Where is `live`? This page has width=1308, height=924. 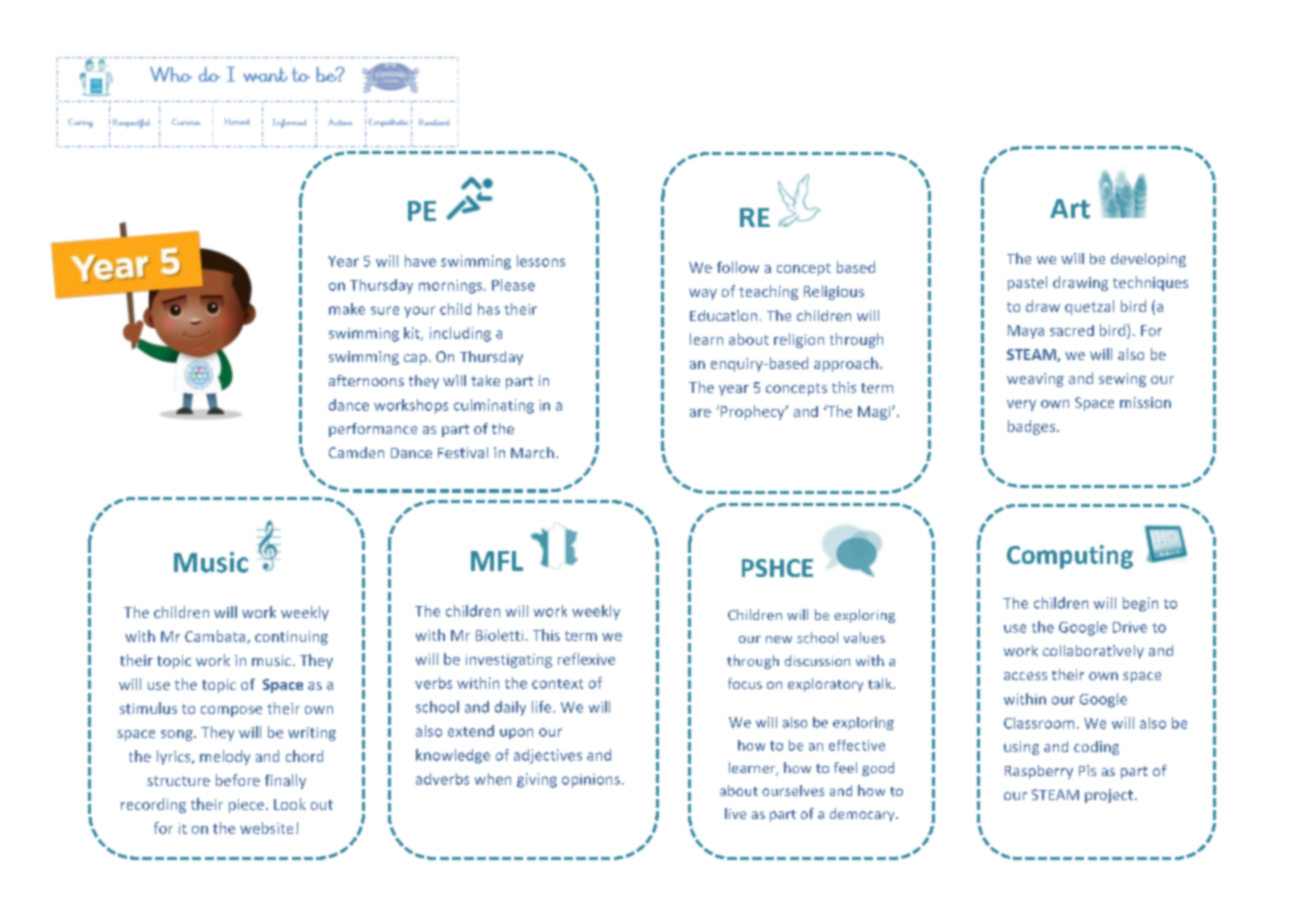 live is located at coordinates (735, 813).
